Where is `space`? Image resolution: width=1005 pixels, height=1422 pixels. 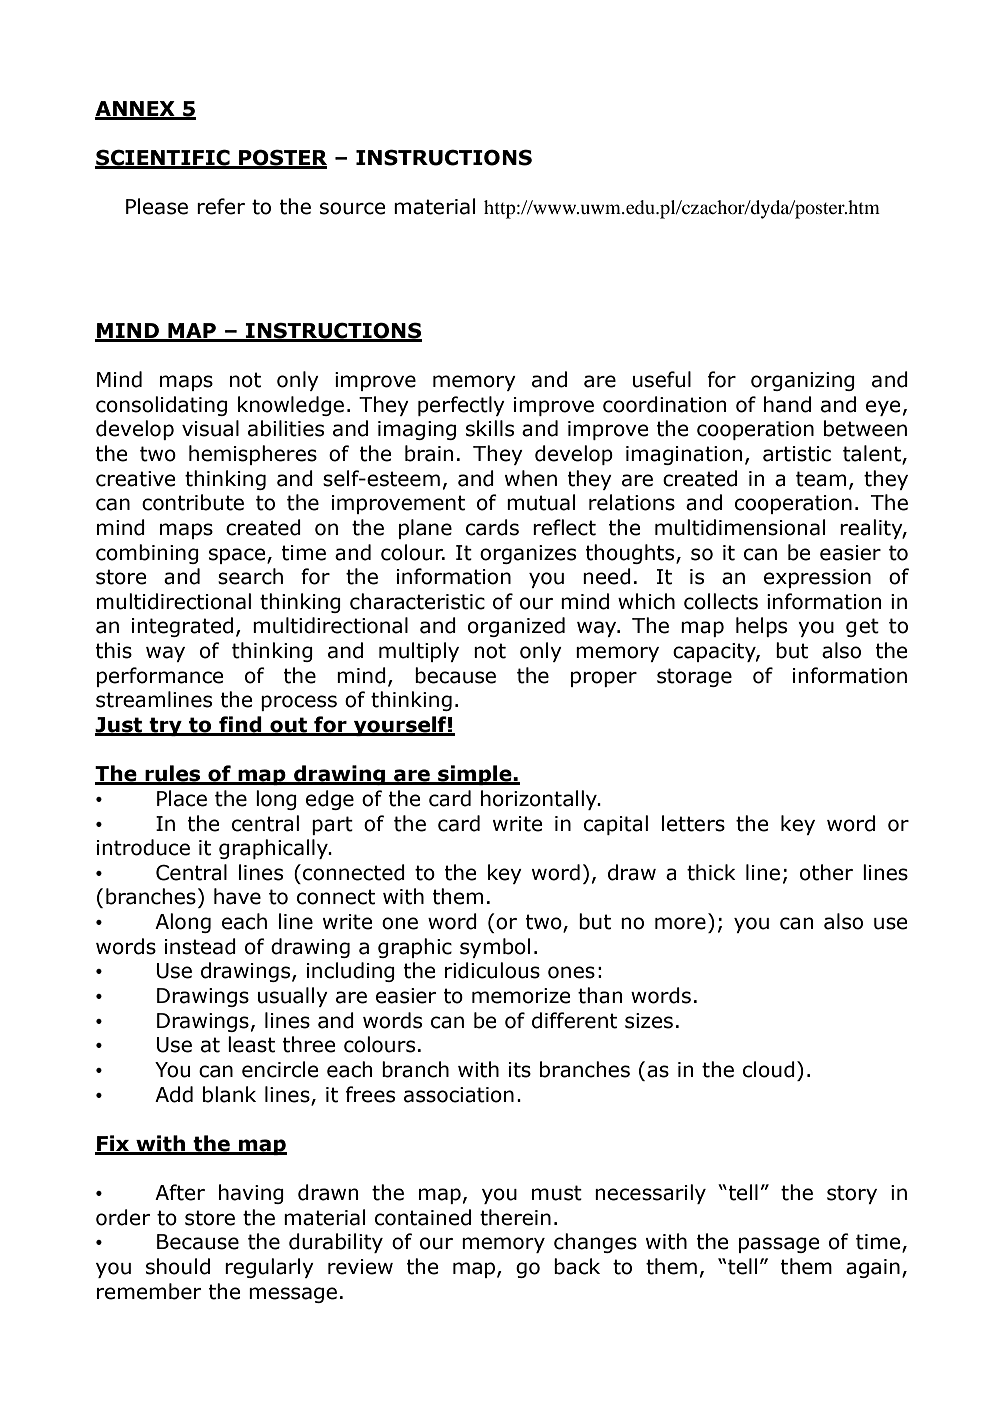 space is located at coordinates (238, 556).
